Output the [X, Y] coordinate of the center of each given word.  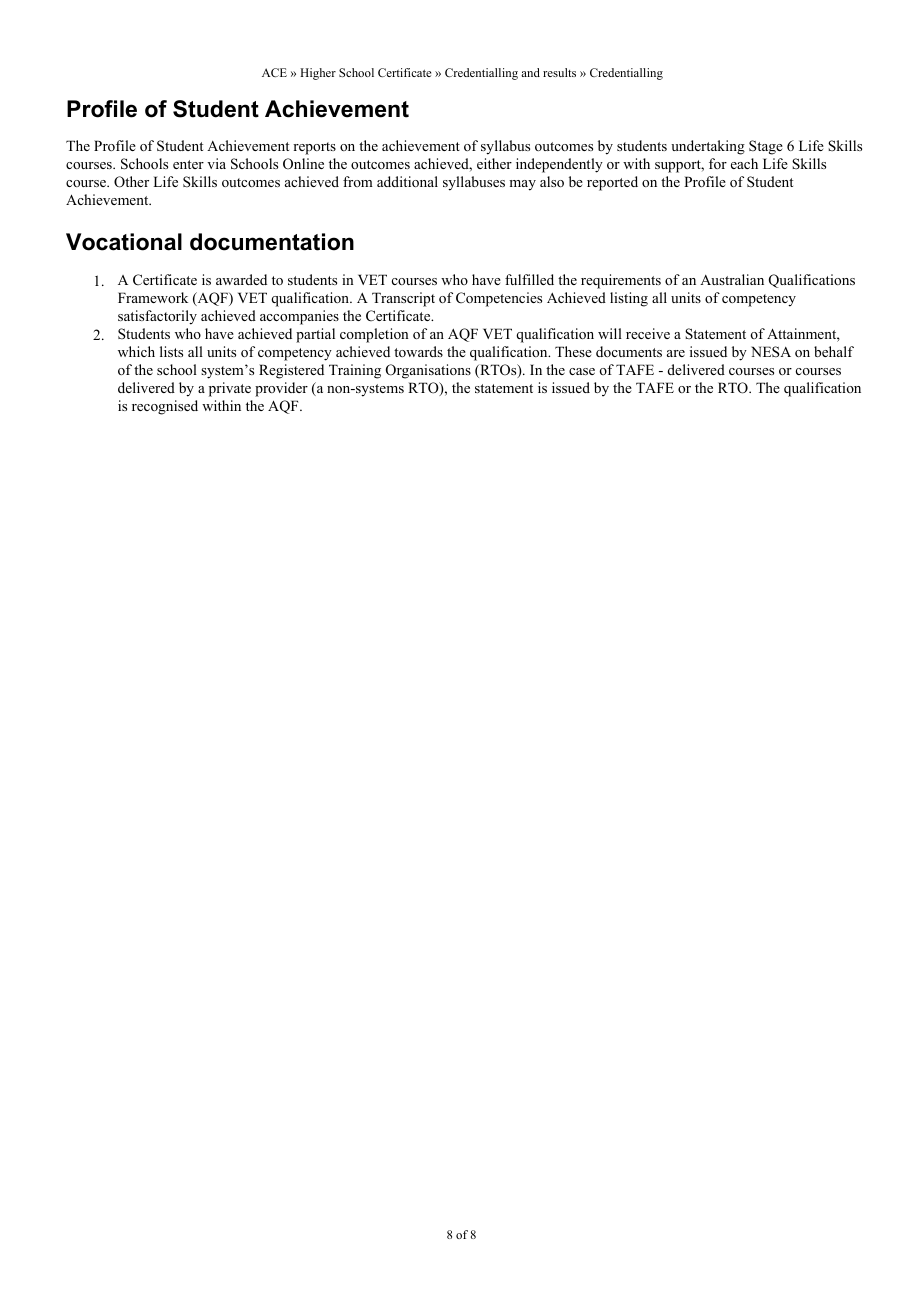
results [559, 72]
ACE [274, 72]
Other [131, 182]
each [744, 163]
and [530, 72]
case [582, 371]
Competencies [499, 299]
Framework [153, 297]
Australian [732, 279]
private [230, 389]
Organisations [428, 371]
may [522, 185]
